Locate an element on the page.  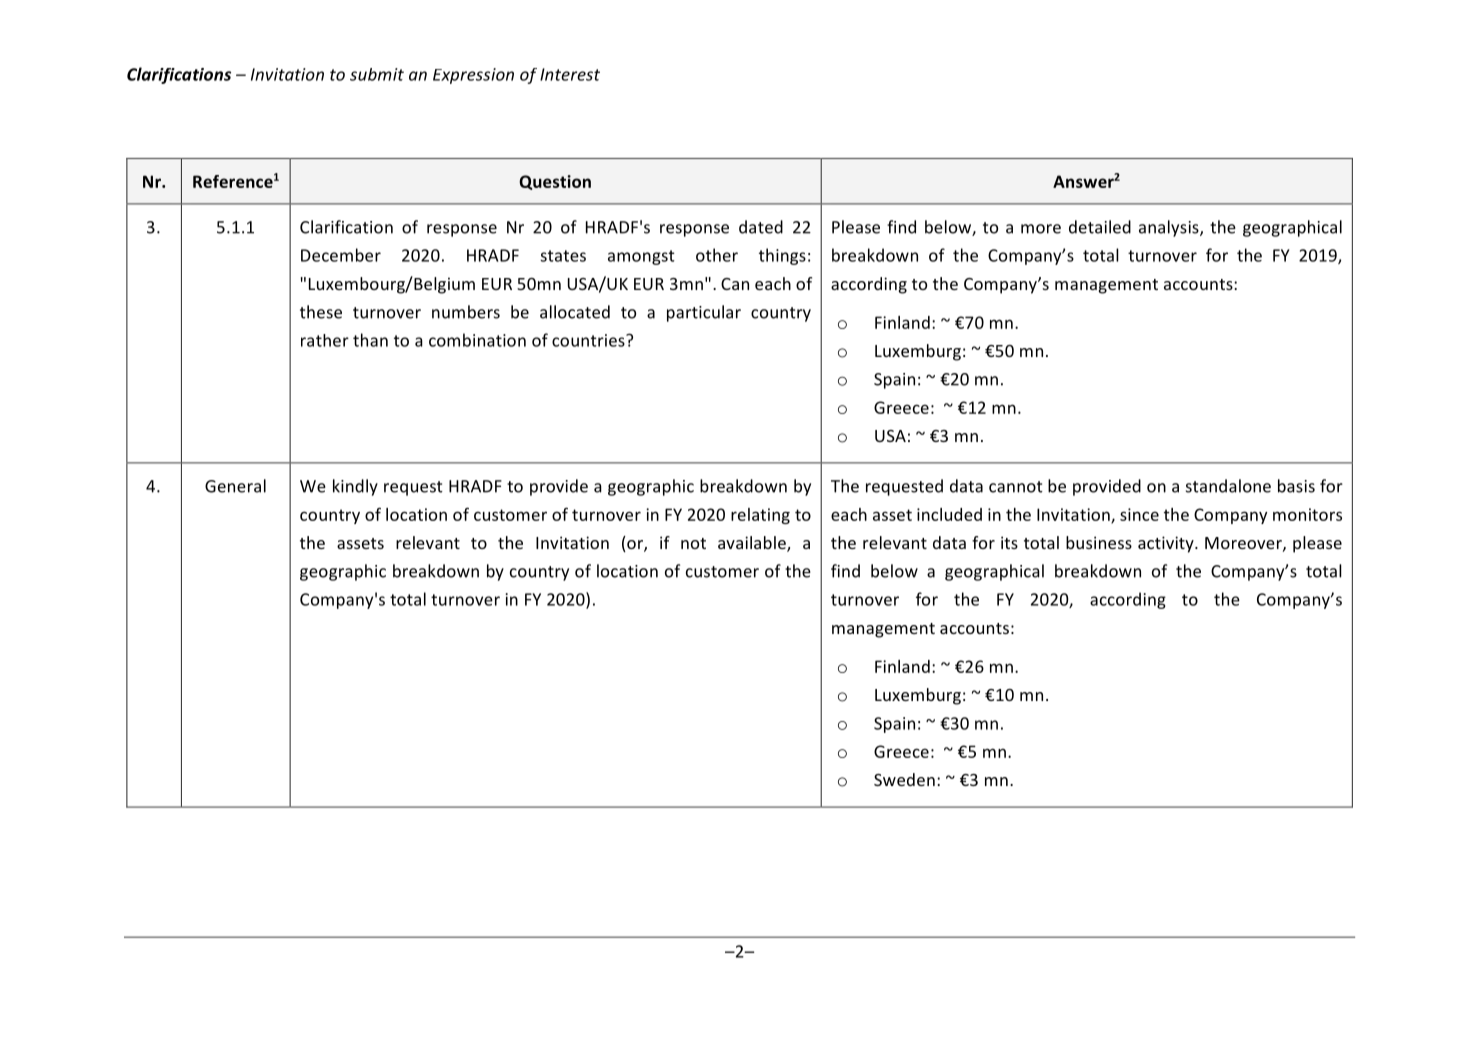
detailed is located at coordinates (1100, 227).
